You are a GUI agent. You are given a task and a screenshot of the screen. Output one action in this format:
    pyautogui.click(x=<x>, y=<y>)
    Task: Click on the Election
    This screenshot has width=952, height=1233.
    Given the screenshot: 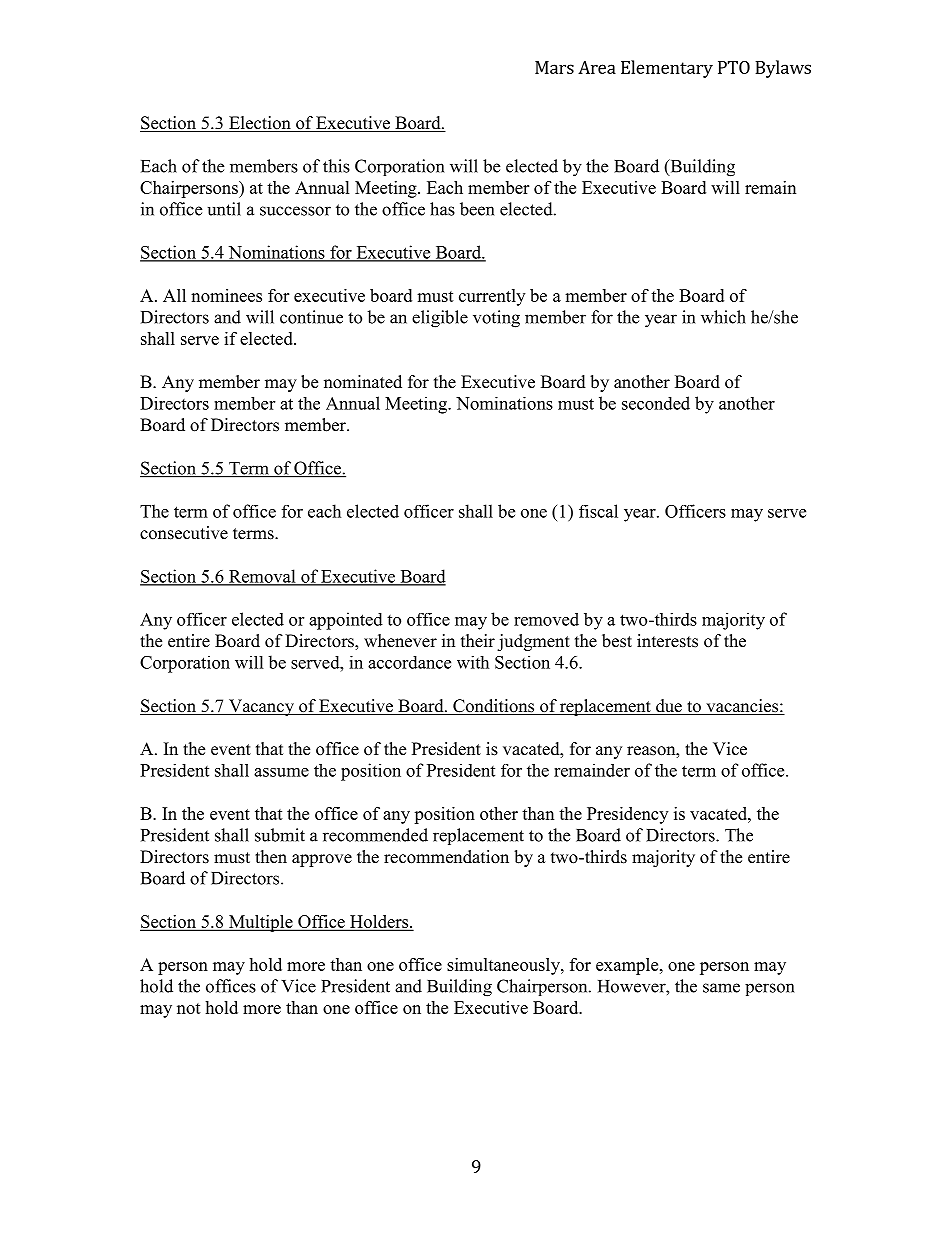 What is the action you would take?
    pyautogui.click(x=260, y=124)
